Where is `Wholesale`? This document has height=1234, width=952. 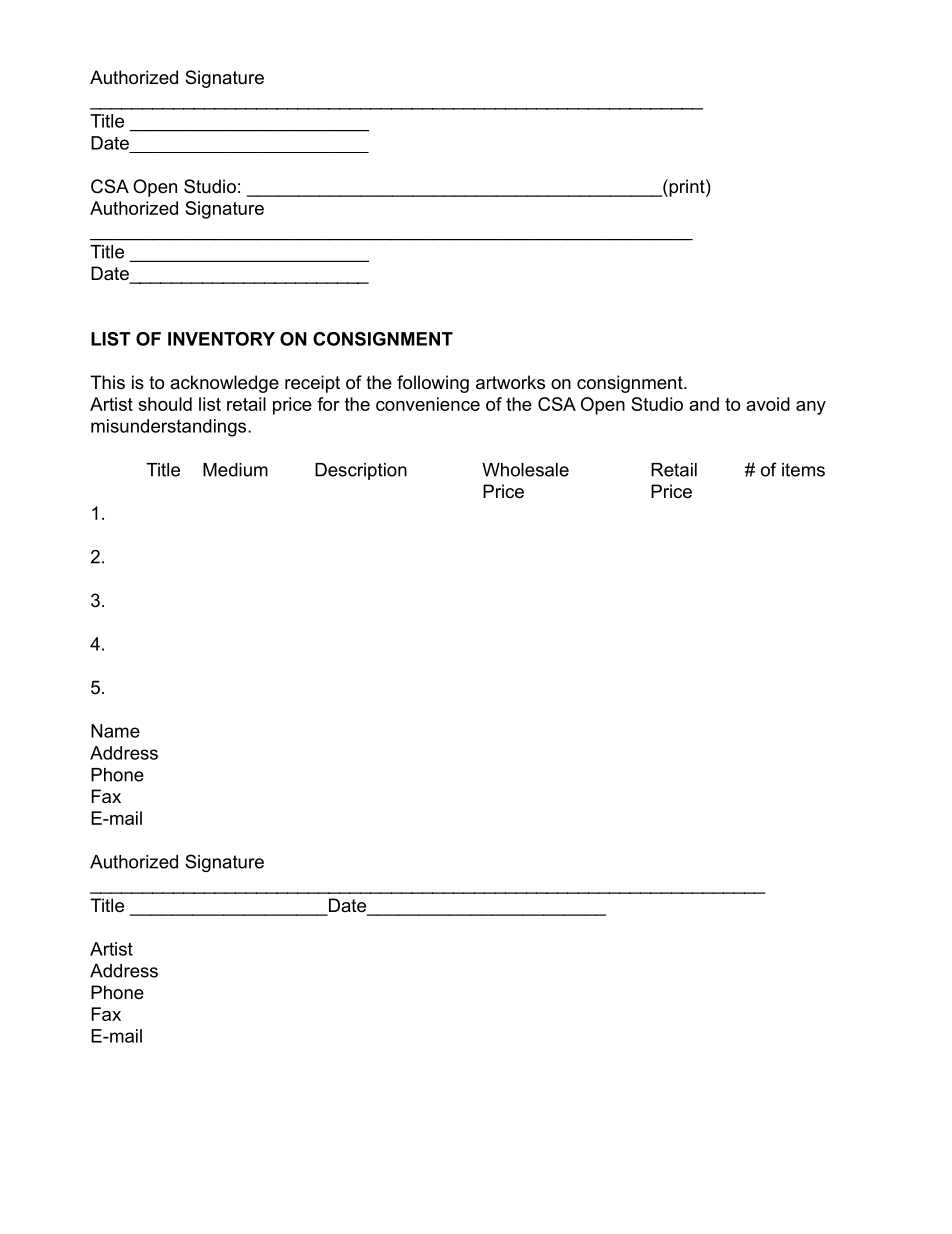 Wholesale is located at coordinates (525, 470).
